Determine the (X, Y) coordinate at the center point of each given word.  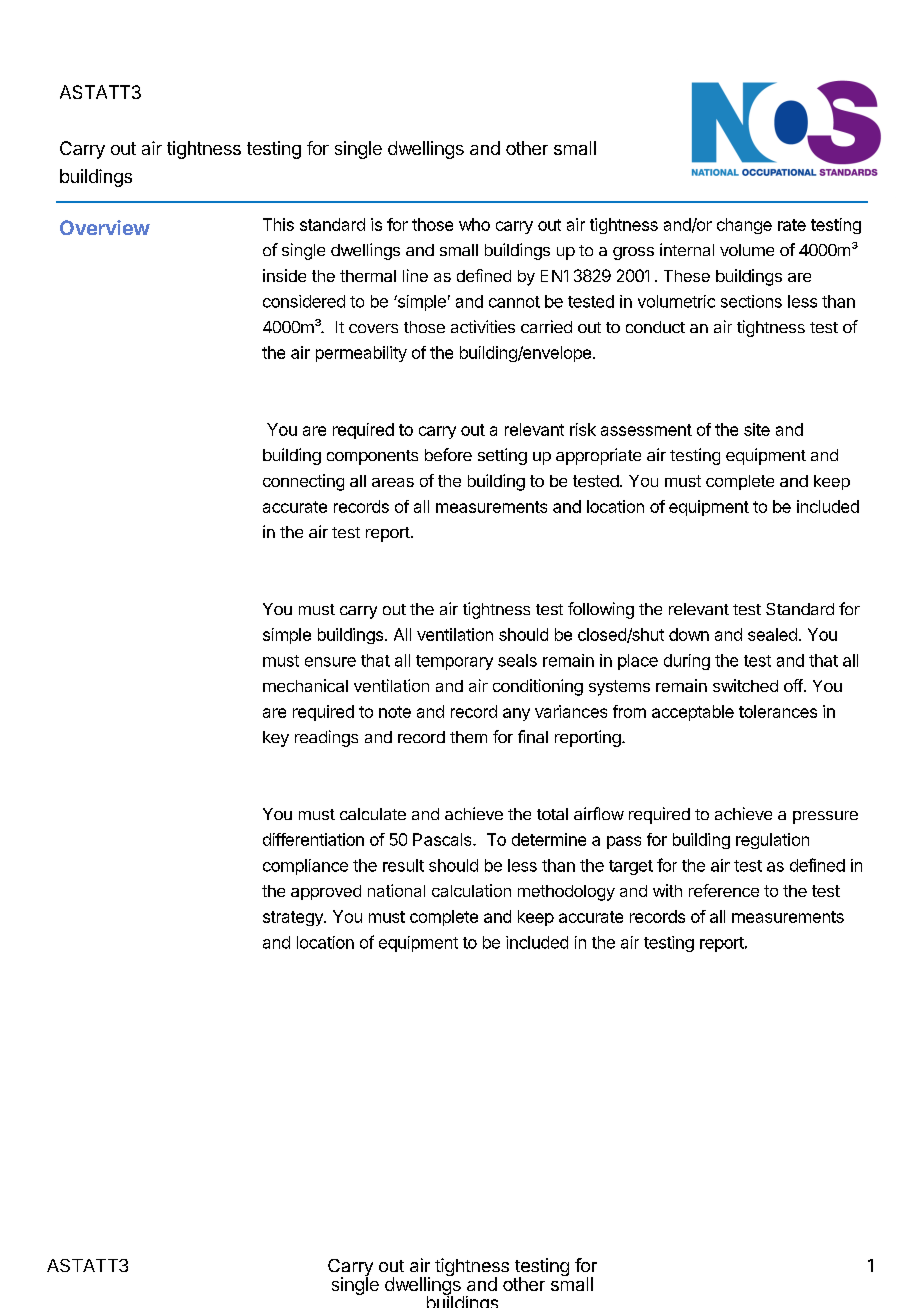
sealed (772, 634)
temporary (454, 662)
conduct (655, 327)
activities (483, 326)
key (276, 739)
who (474, 224)
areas (393, 482)
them (468, 737)
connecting (303, 482)
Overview (105, 227)
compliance (305, 867)
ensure (330, 662)
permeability (361, 354)
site (757, 429)
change (744, 226)
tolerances (778, 711)
